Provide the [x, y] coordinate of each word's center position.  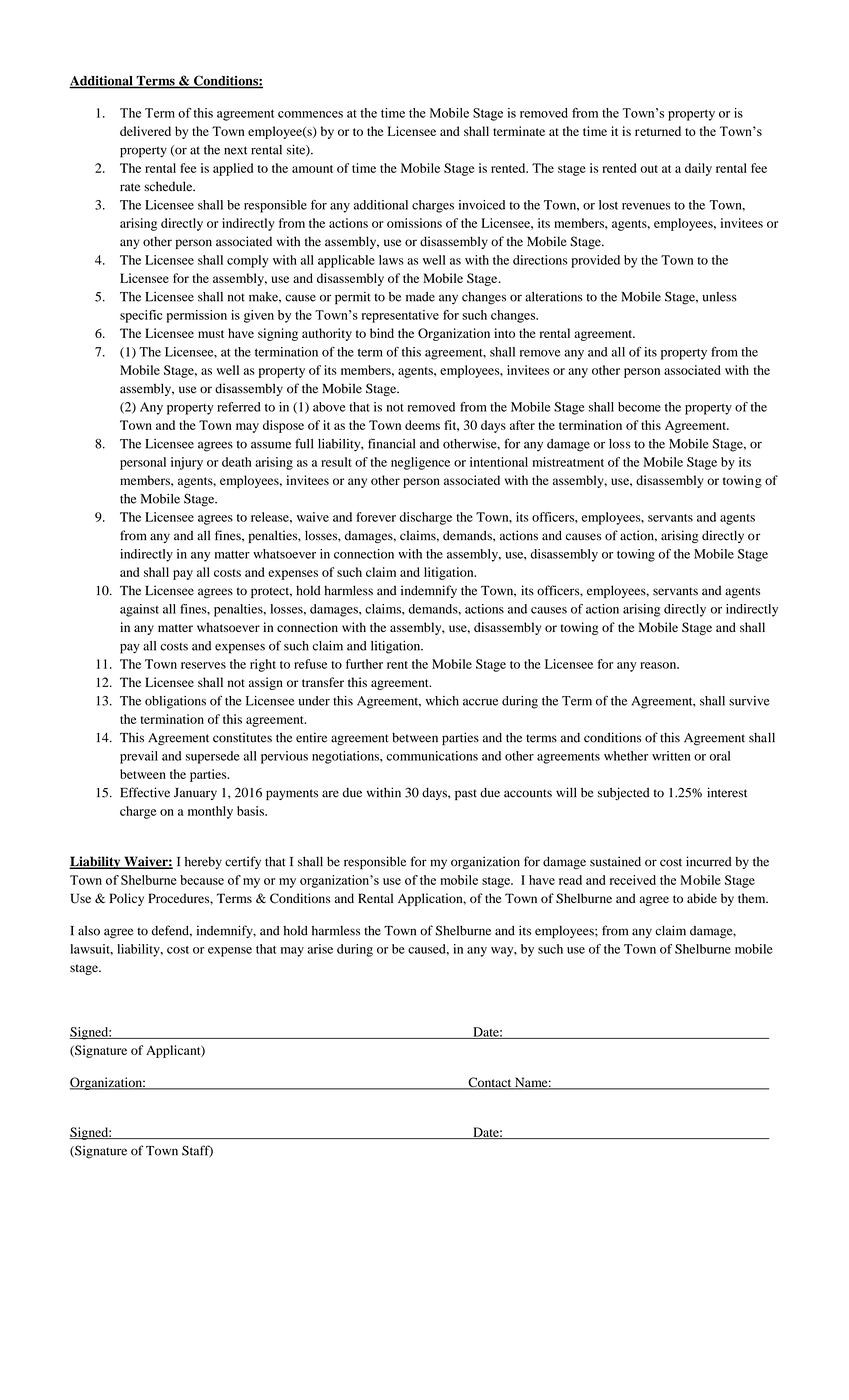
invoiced [482, 205]
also [89, 931]
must [211, 334]
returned [658, 131]
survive [749, 701]
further [364, 664]
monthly [210, 812]
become [639, 407]
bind [382, 333]
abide [702, 898]
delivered [145, 131]
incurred [709, 861]
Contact [490, 1083]
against [139, 610]
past [466, 794]
